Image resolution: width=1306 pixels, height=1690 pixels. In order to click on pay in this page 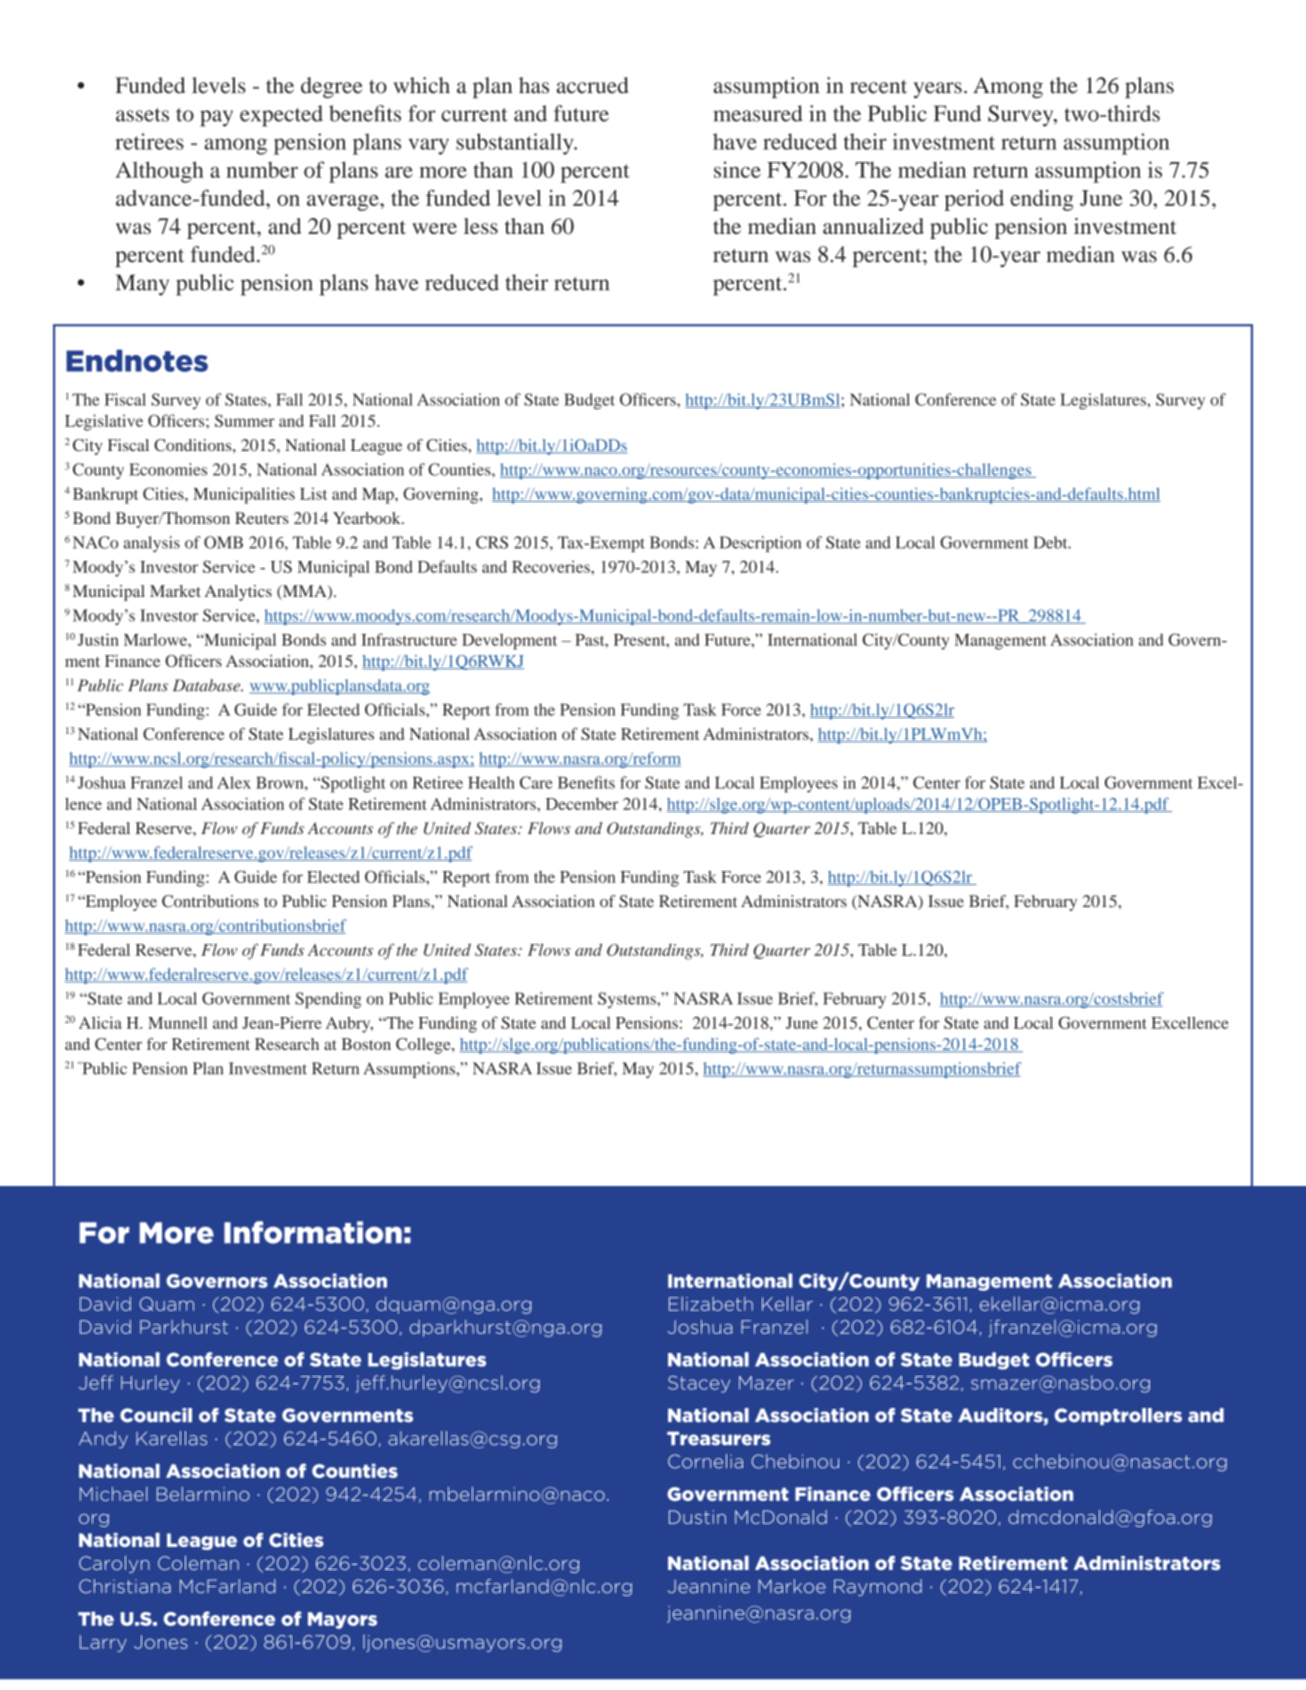, I will do `click(216, 118)`.
